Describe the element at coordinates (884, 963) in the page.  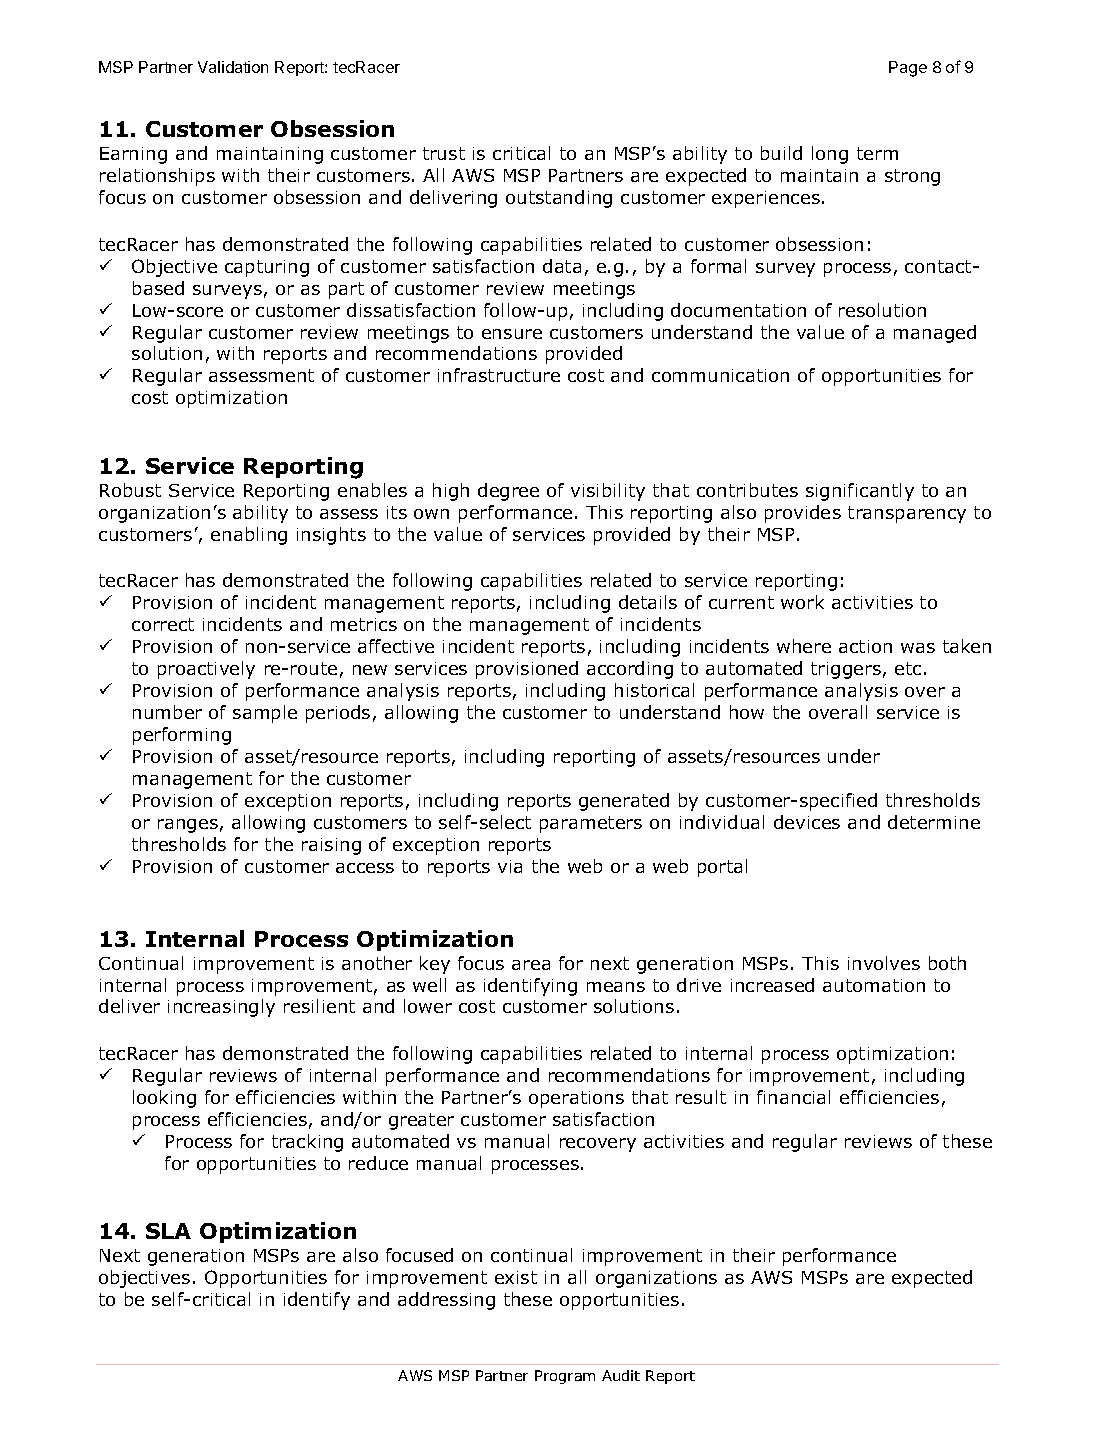
I see `involves` at that location.
